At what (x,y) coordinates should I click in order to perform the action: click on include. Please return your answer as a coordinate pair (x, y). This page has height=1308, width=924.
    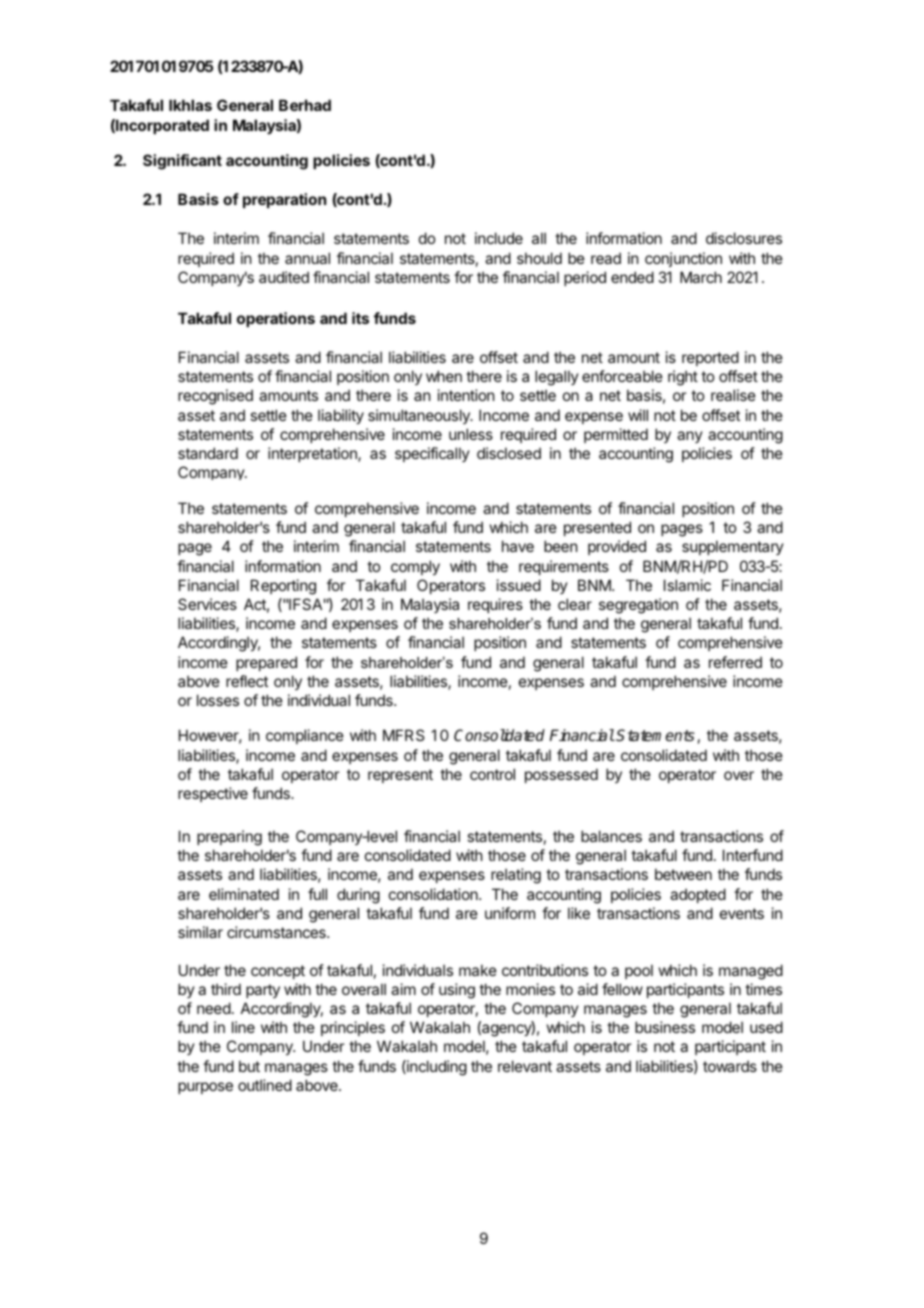
    Looking at the image, I should click on (499, 238).
